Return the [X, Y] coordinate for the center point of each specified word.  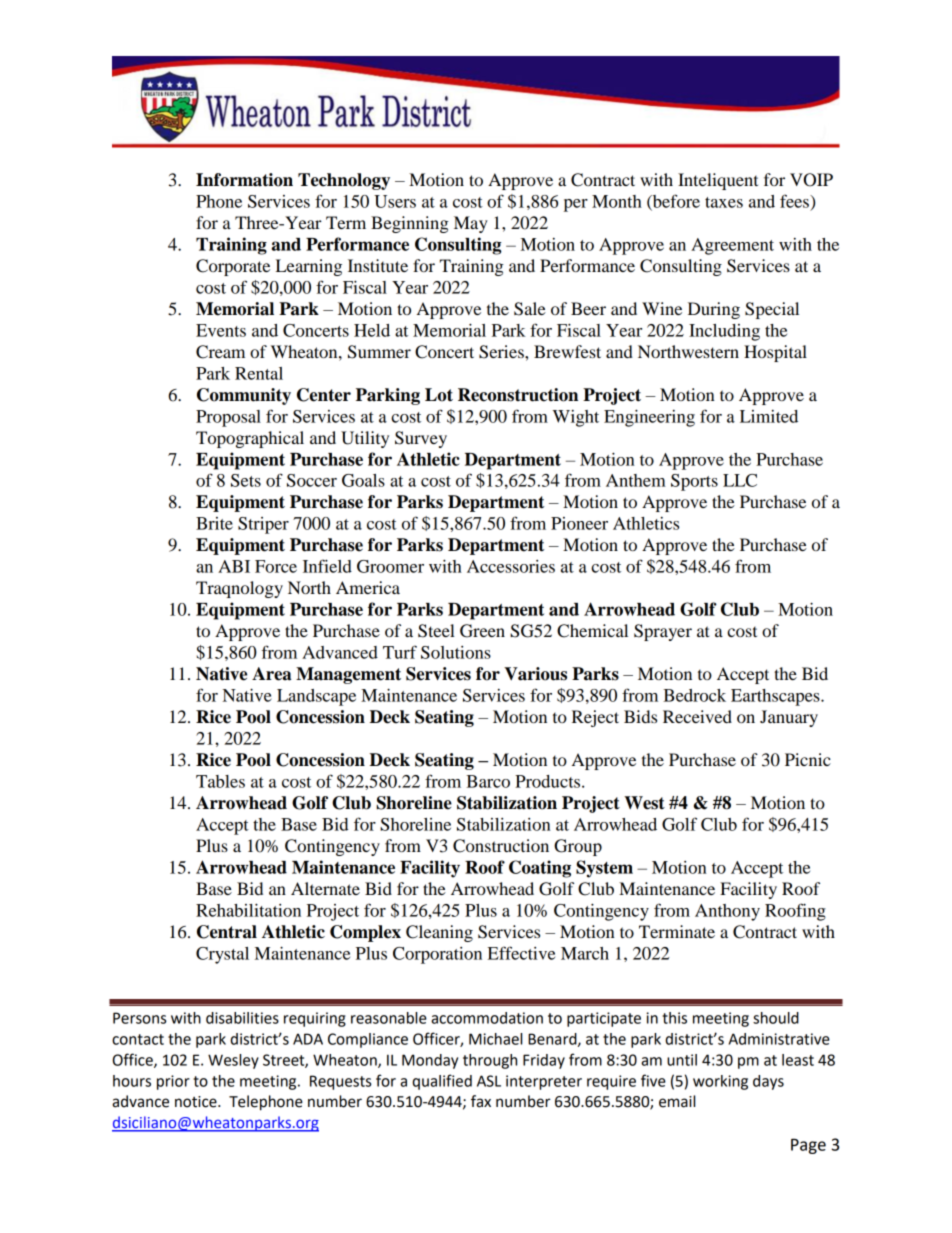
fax [481, 1101]
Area [271, 674]
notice [197, 1102]
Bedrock [694, 695]
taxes [724, 202]
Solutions [456, 652]
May [471, 224]
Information [244, 180]
